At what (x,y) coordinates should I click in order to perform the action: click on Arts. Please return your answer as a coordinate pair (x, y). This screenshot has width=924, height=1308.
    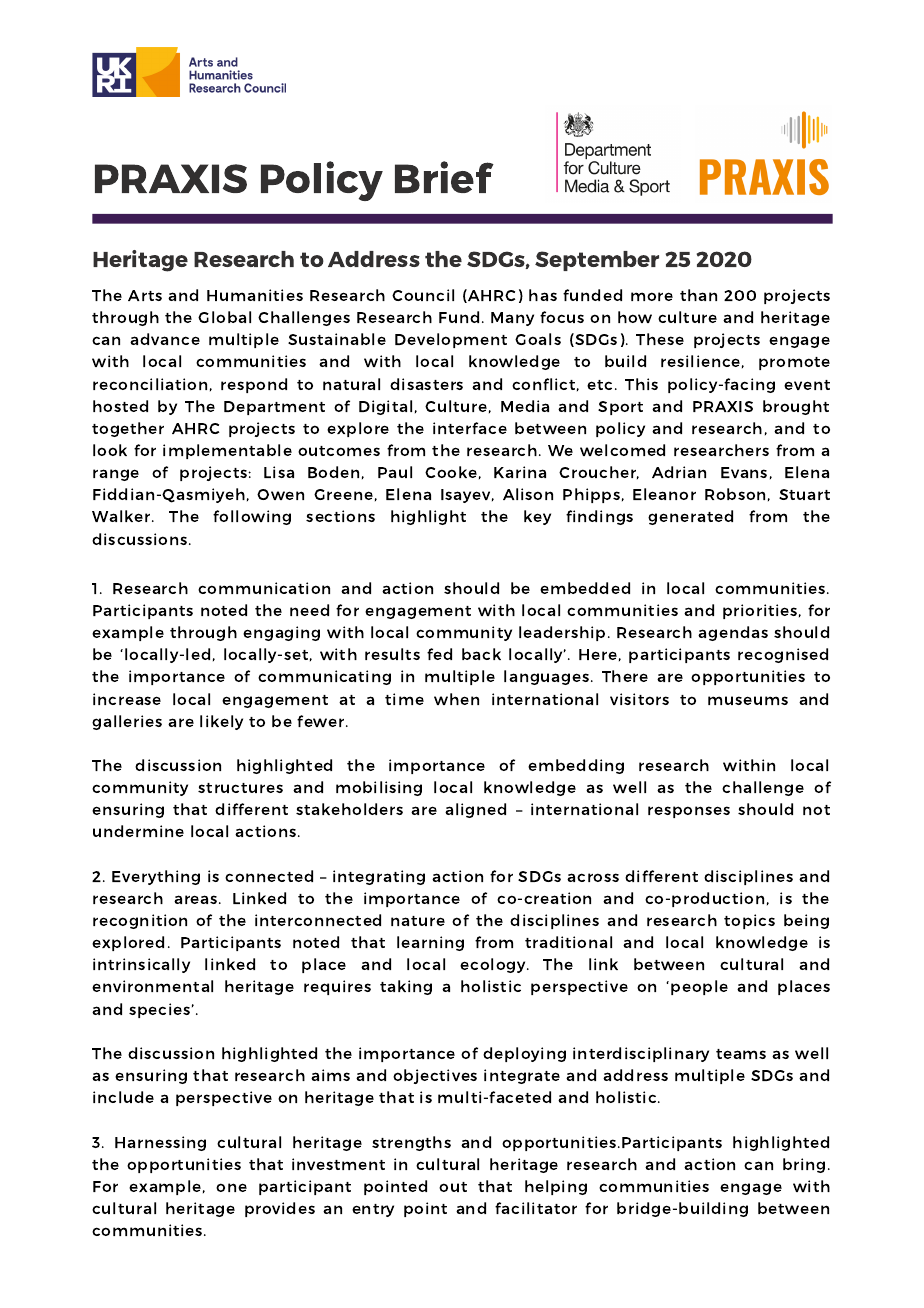
    Looking at the image, I should click on (145, 295).
